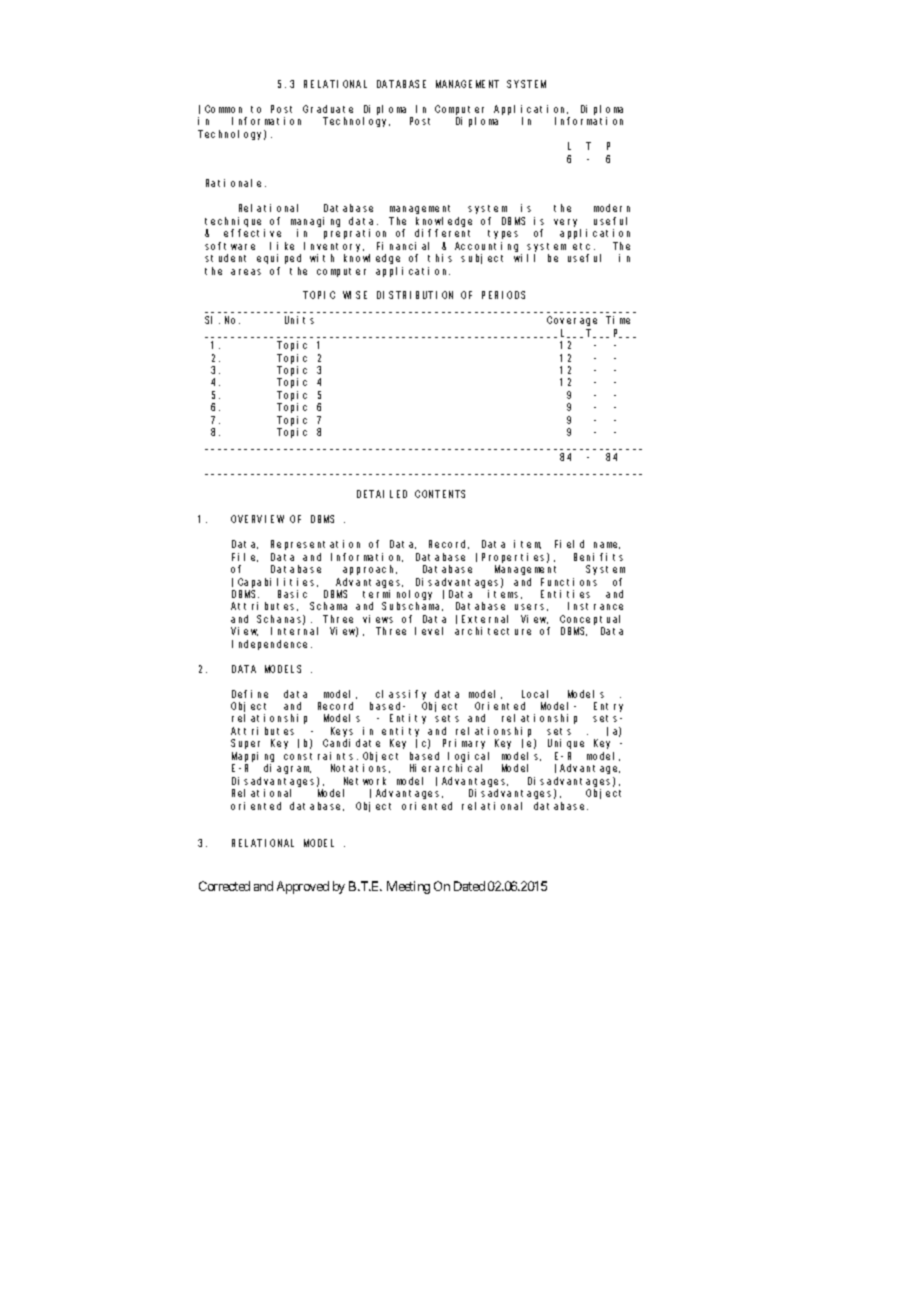 The image size is (924, 1308). I want to click on Accounting, so click(486, 247).
